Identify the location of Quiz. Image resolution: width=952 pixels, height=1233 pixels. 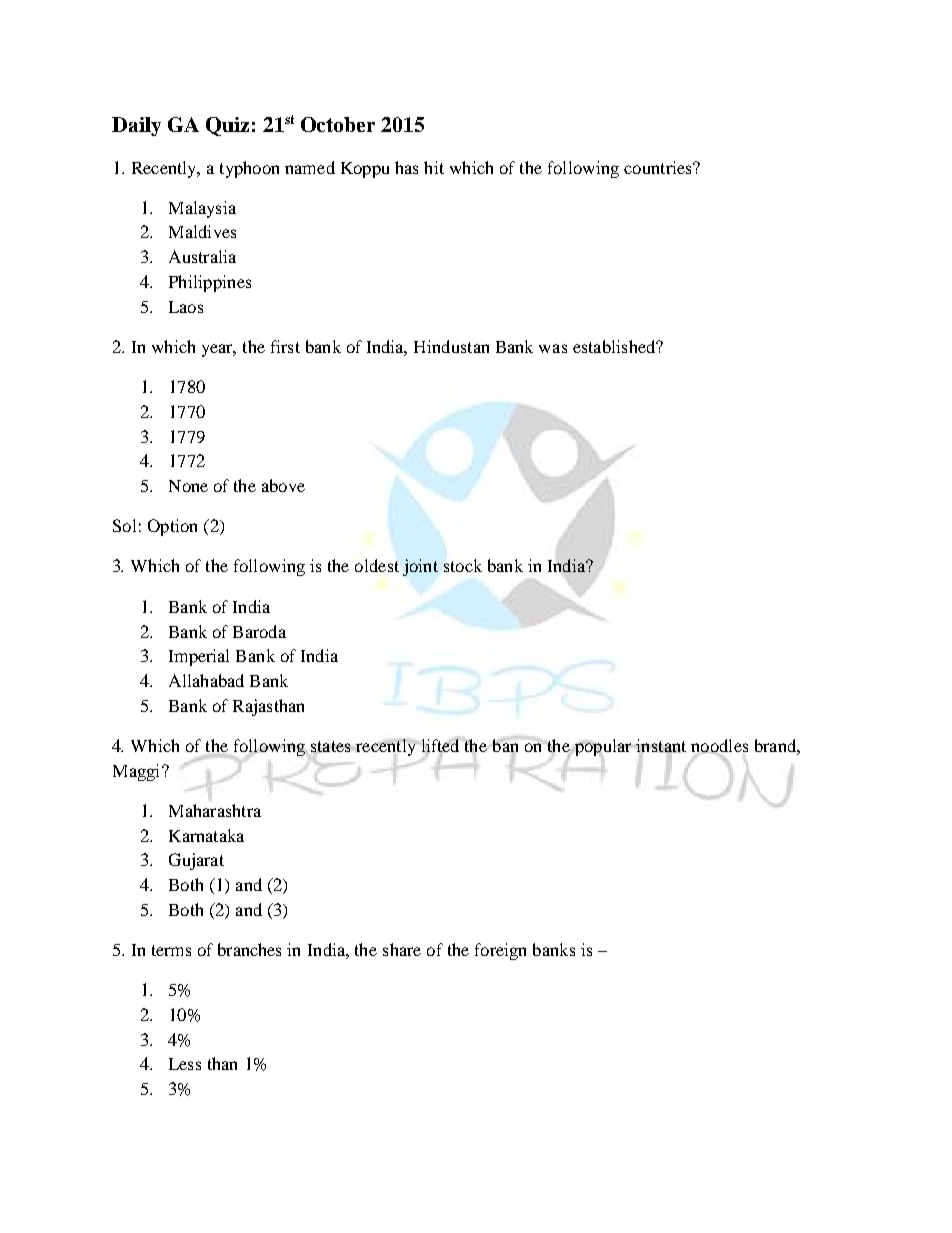
(227, 126).
